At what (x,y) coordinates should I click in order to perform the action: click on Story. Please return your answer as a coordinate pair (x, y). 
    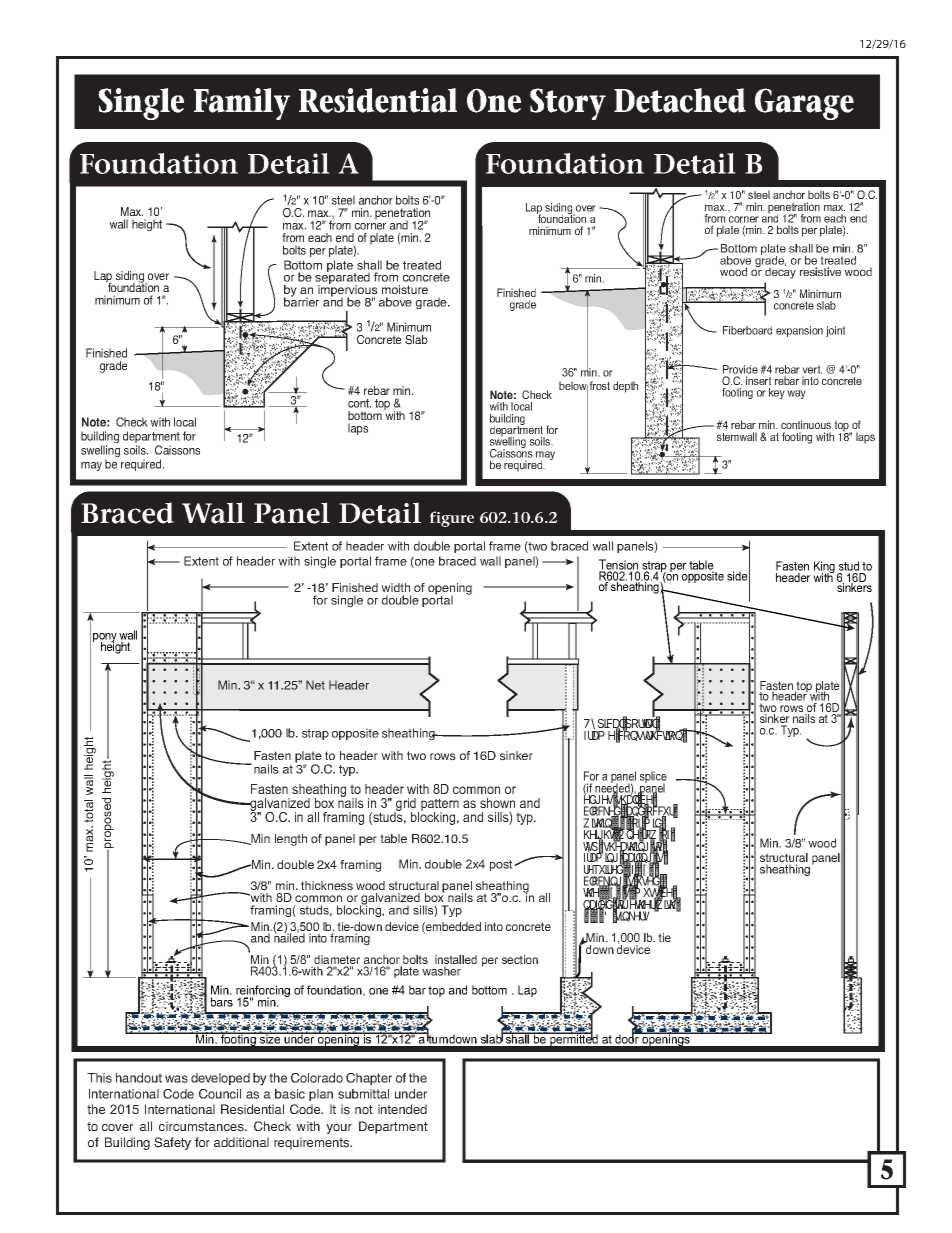
    Looking at the image, I should click on (568, 104).
